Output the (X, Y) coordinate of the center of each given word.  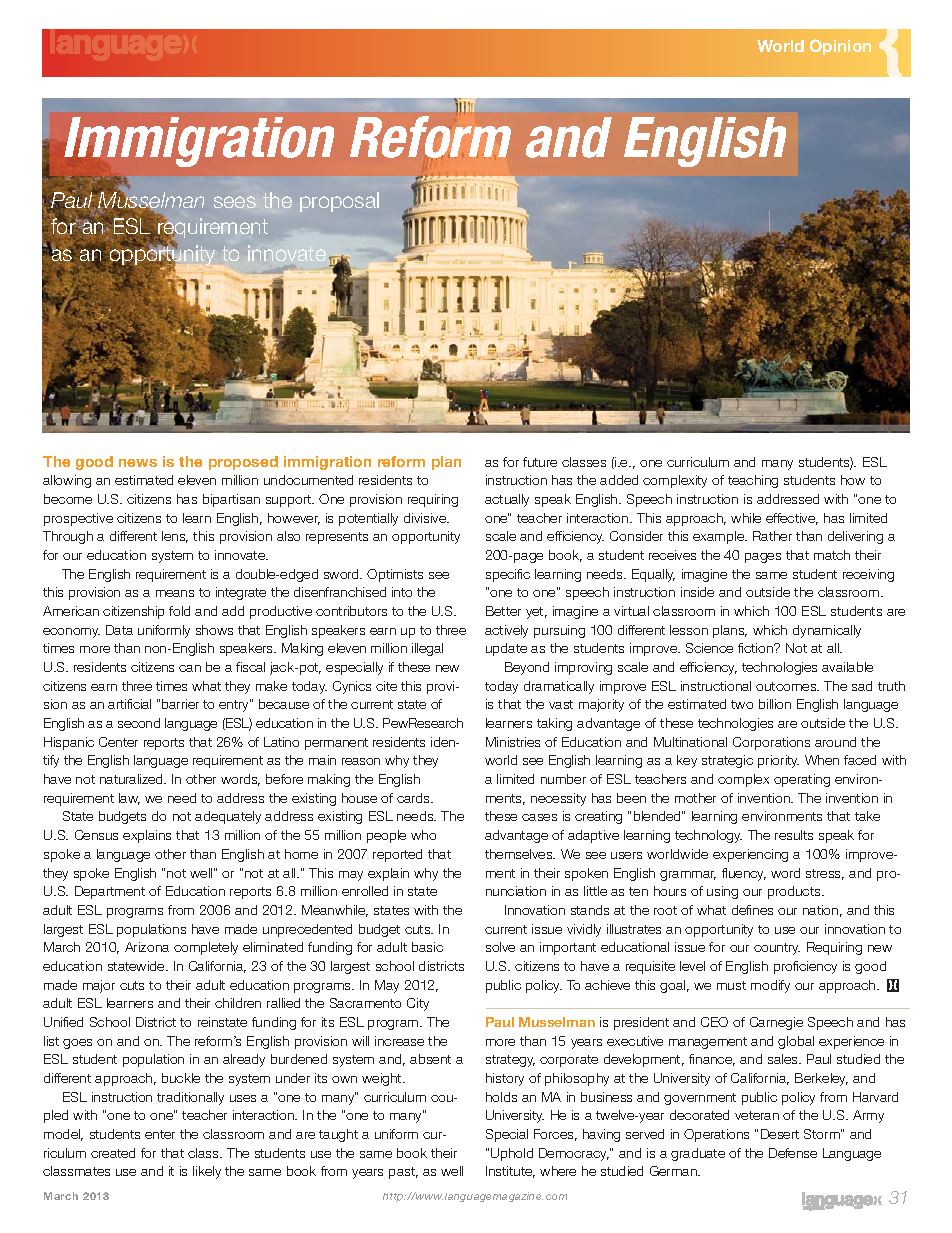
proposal (339, 202)
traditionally (190, 1098)
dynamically (827, 631)
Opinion (840, 47)
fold (179, 611)
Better (503, 611)
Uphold (512, 1154)
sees (235, 202)
